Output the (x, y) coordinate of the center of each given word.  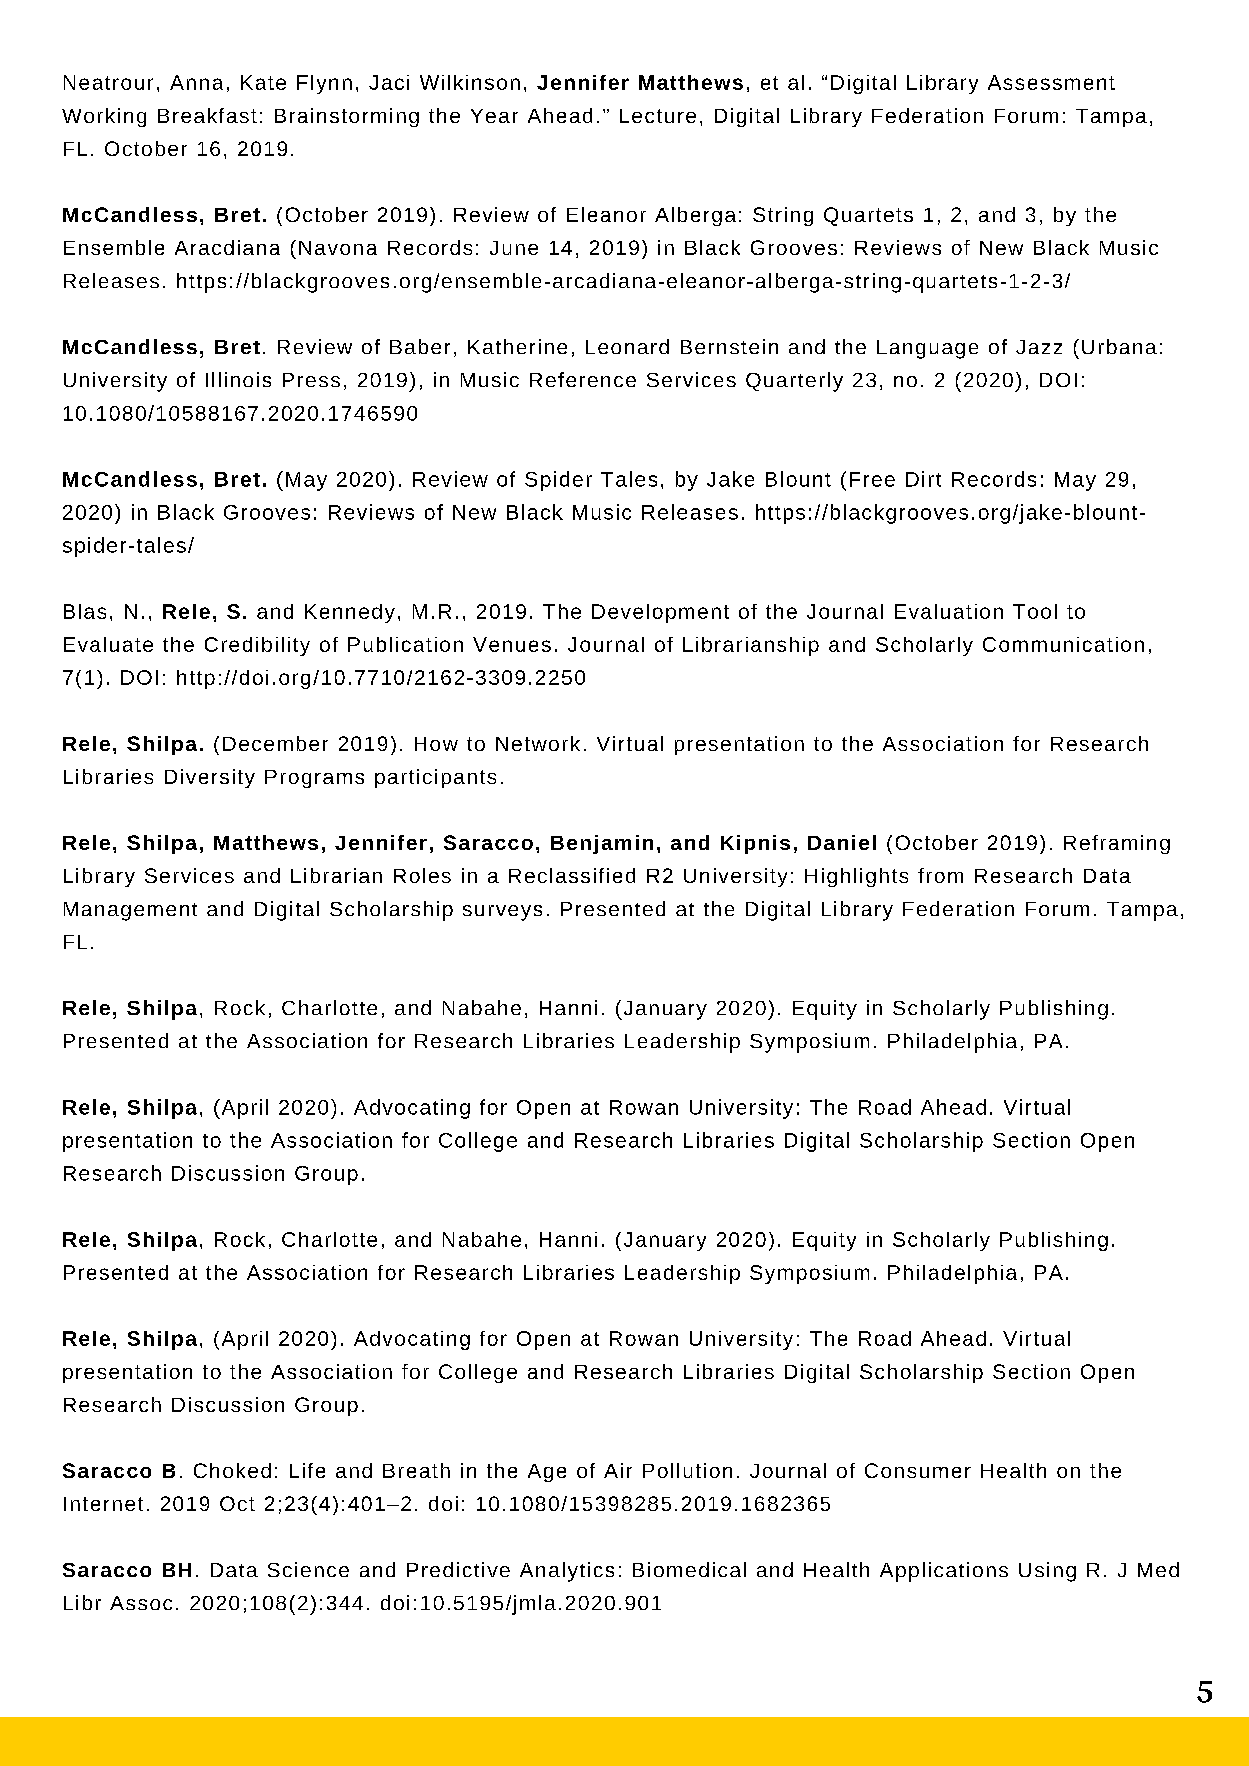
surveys (502, 913)
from (940, 875)
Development (660, 613)
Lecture (658, 116)
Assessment (1051, 82)
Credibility (257, 646)
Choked (232, 1470)
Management (130, 911)
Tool (1035, 611)
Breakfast (207, 115)
